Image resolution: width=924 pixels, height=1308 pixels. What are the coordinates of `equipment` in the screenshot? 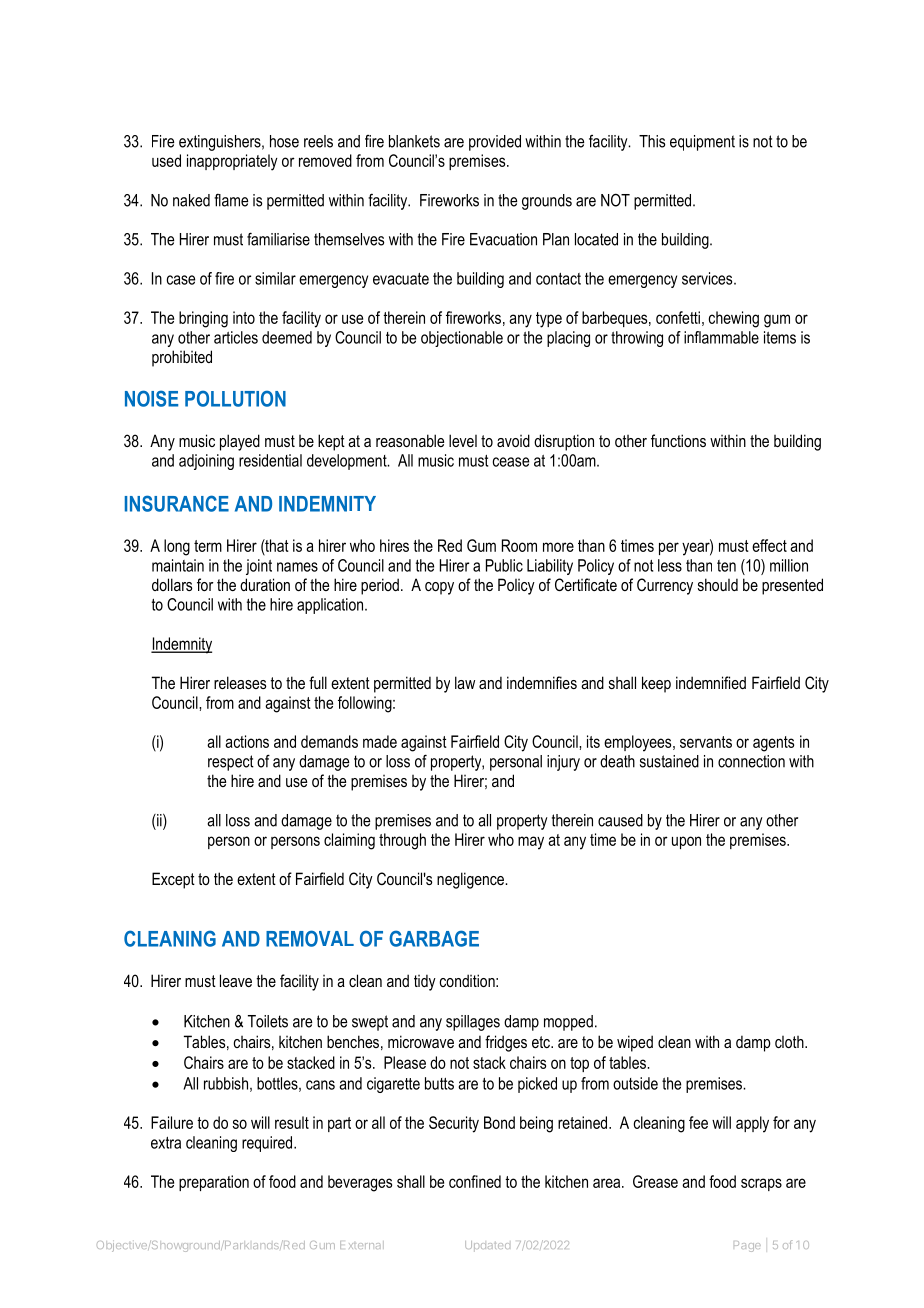 It's located at (702, 143).
